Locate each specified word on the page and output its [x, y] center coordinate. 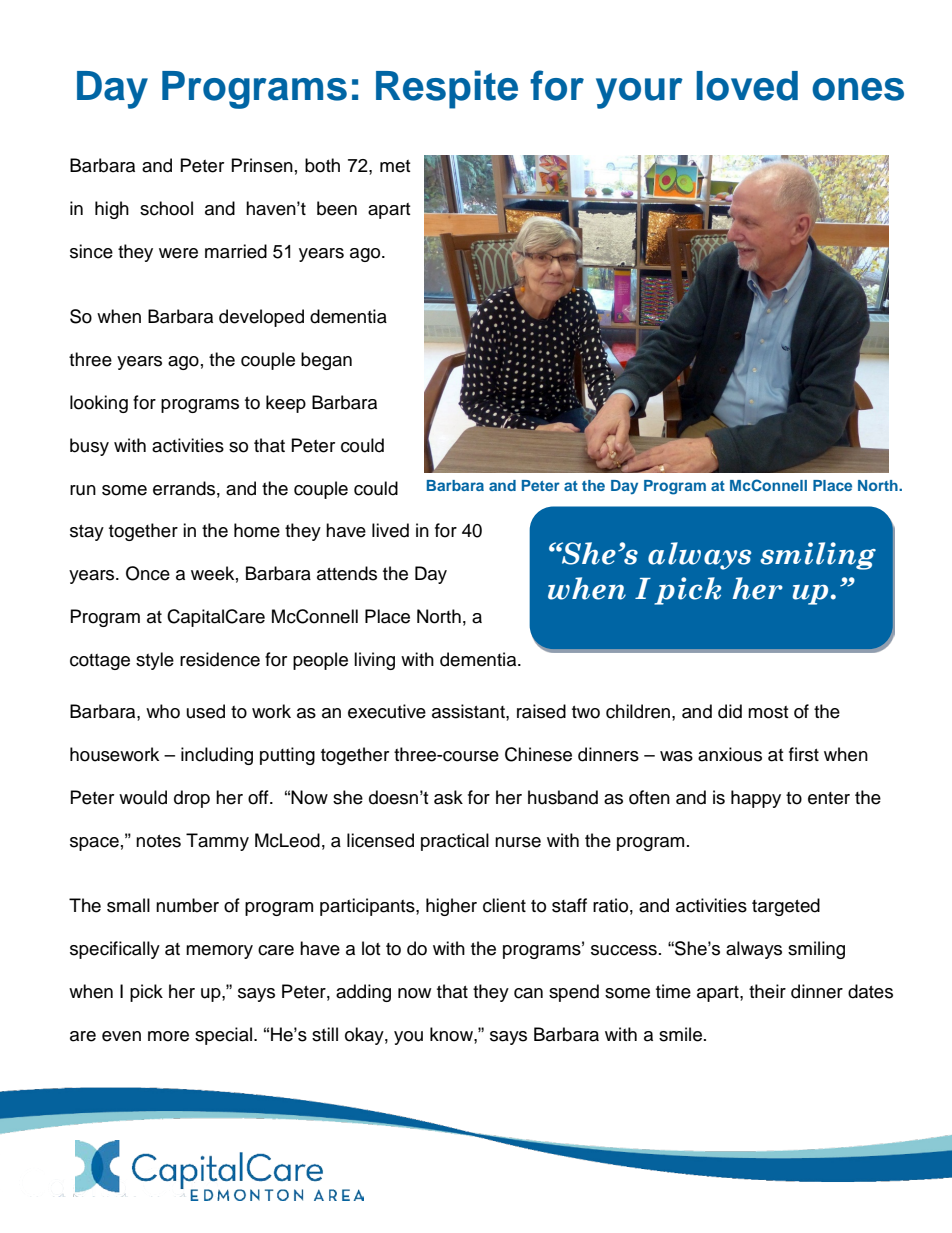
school [166, 208]
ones [858, 89]
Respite [447, 89]
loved [747, 86]
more [168, 1036]
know [452, 1034]
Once [148, 573]
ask [448, 797]
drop [192, 799]
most [768, 712]
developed [261, 318]
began [326, 361]
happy [756, 799]
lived [390, 530]
